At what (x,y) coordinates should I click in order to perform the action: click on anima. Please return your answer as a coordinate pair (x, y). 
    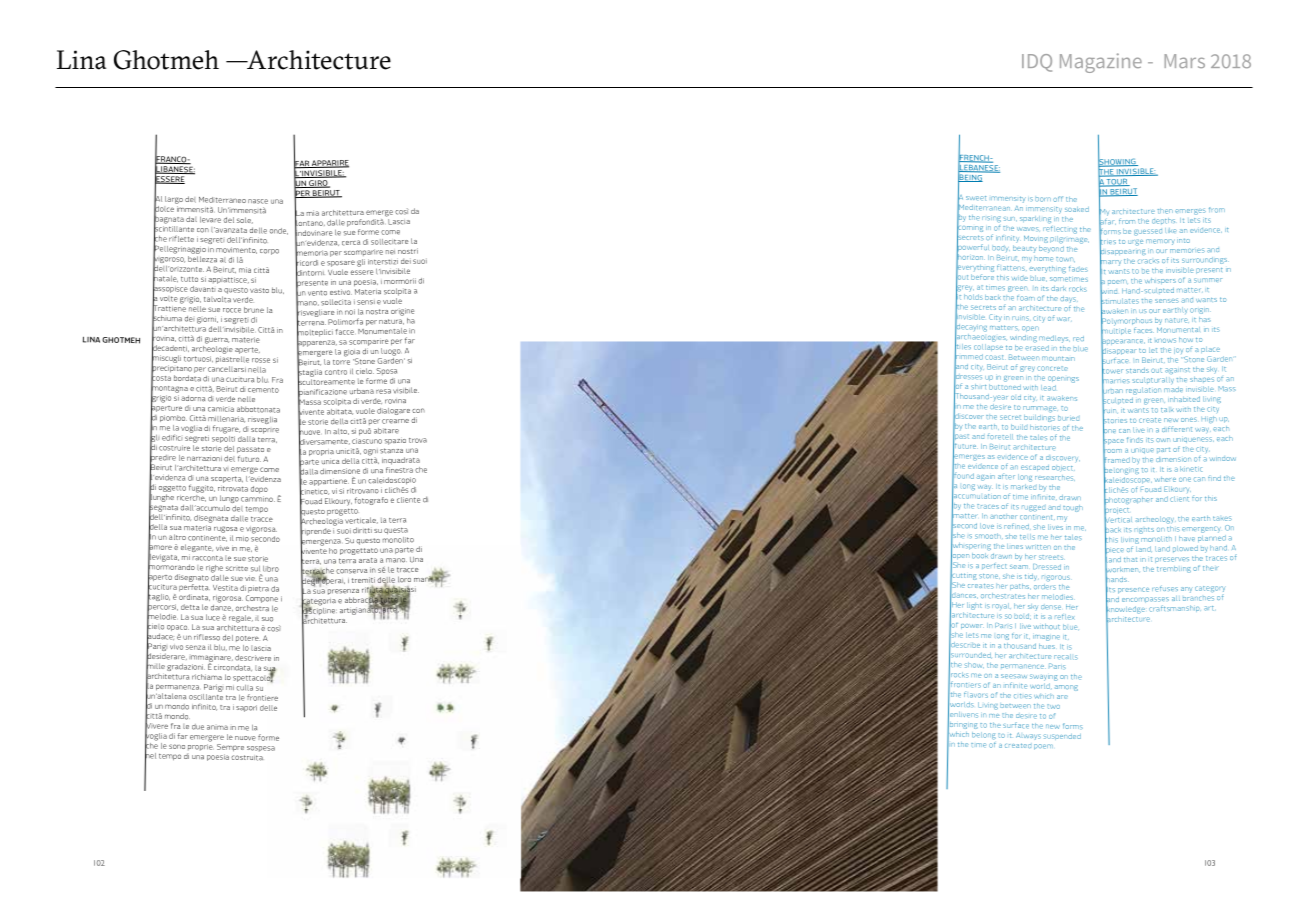
    Looking at the image, I should click on (217, 727).
